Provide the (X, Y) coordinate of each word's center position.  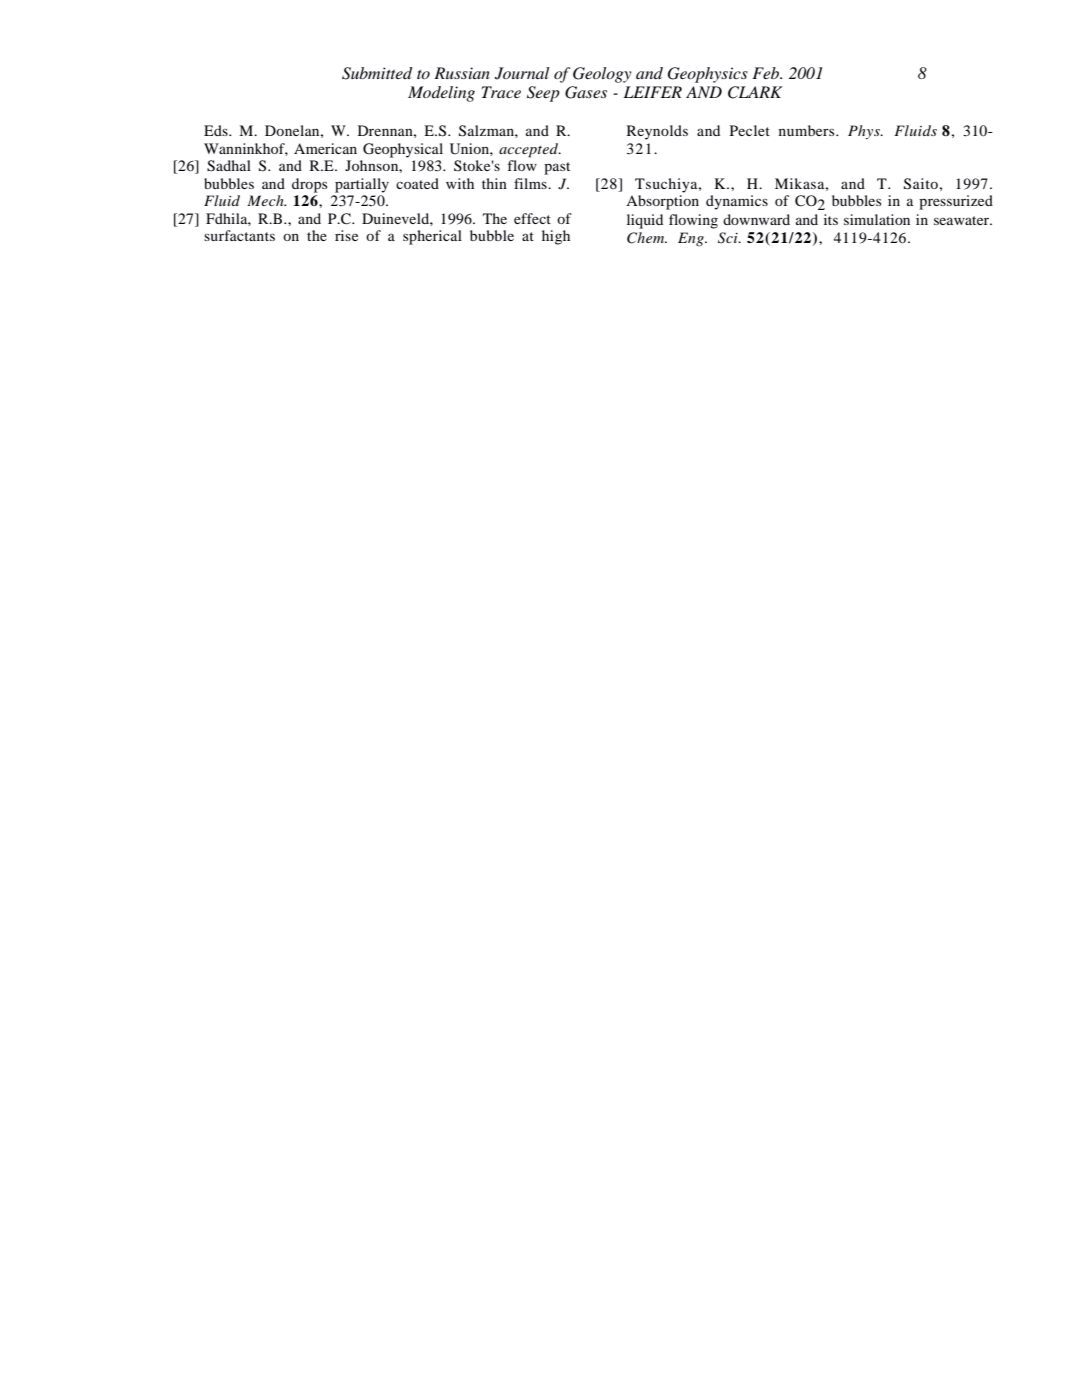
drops (309, 185)
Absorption (662, 202)
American (325, 148)
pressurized (956, 202)
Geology (602, 75)
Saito (921, 184)
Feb (767, 73)
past (557, 168)
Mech (266, 200)
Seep (543, 94)
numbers (808, 130)
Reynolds (657, 132)
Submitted (377, 73)
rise (346, 235)
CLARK (755, 92)
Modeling (441, 94)
